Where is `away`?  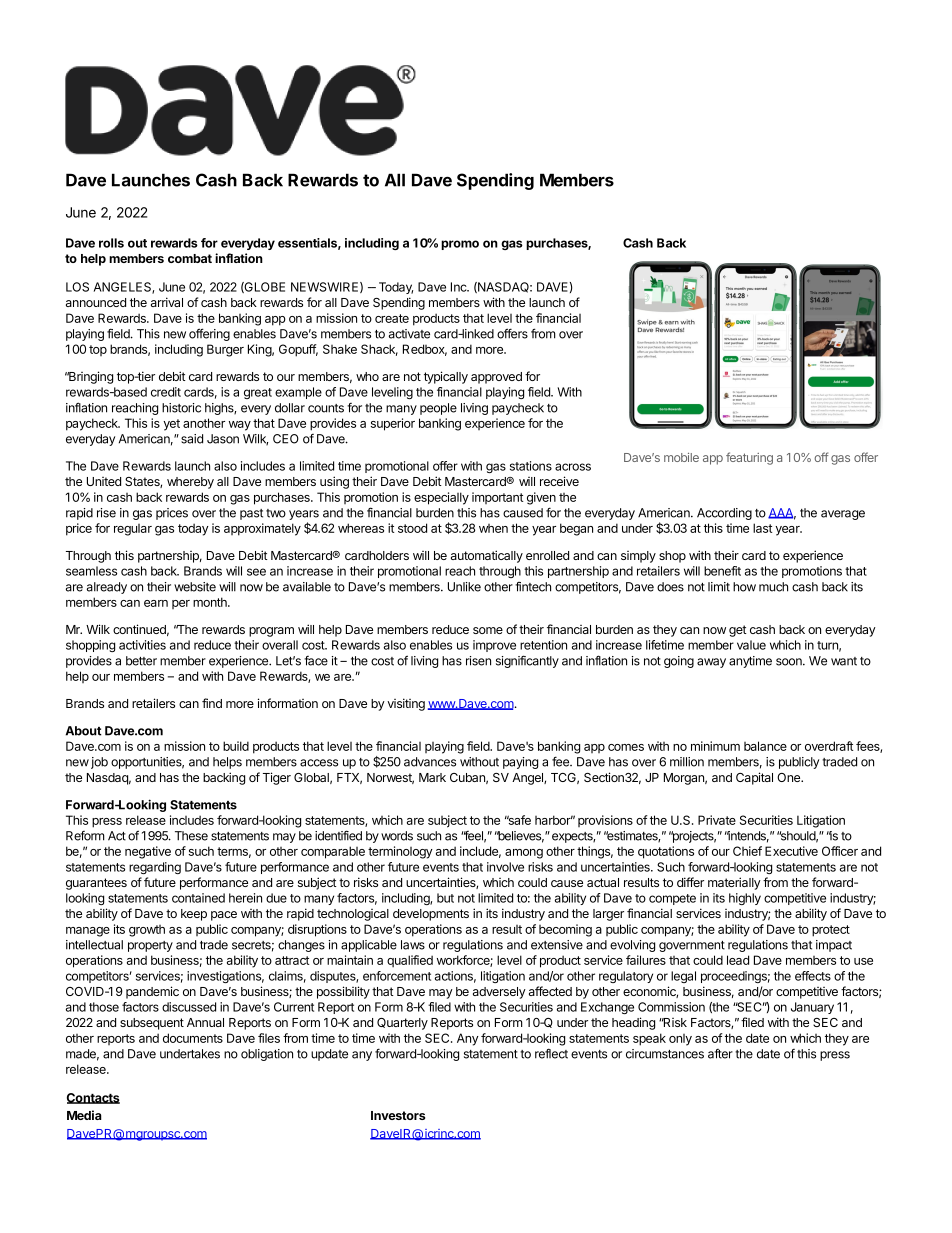 away is located at coordinates (711, 663).
